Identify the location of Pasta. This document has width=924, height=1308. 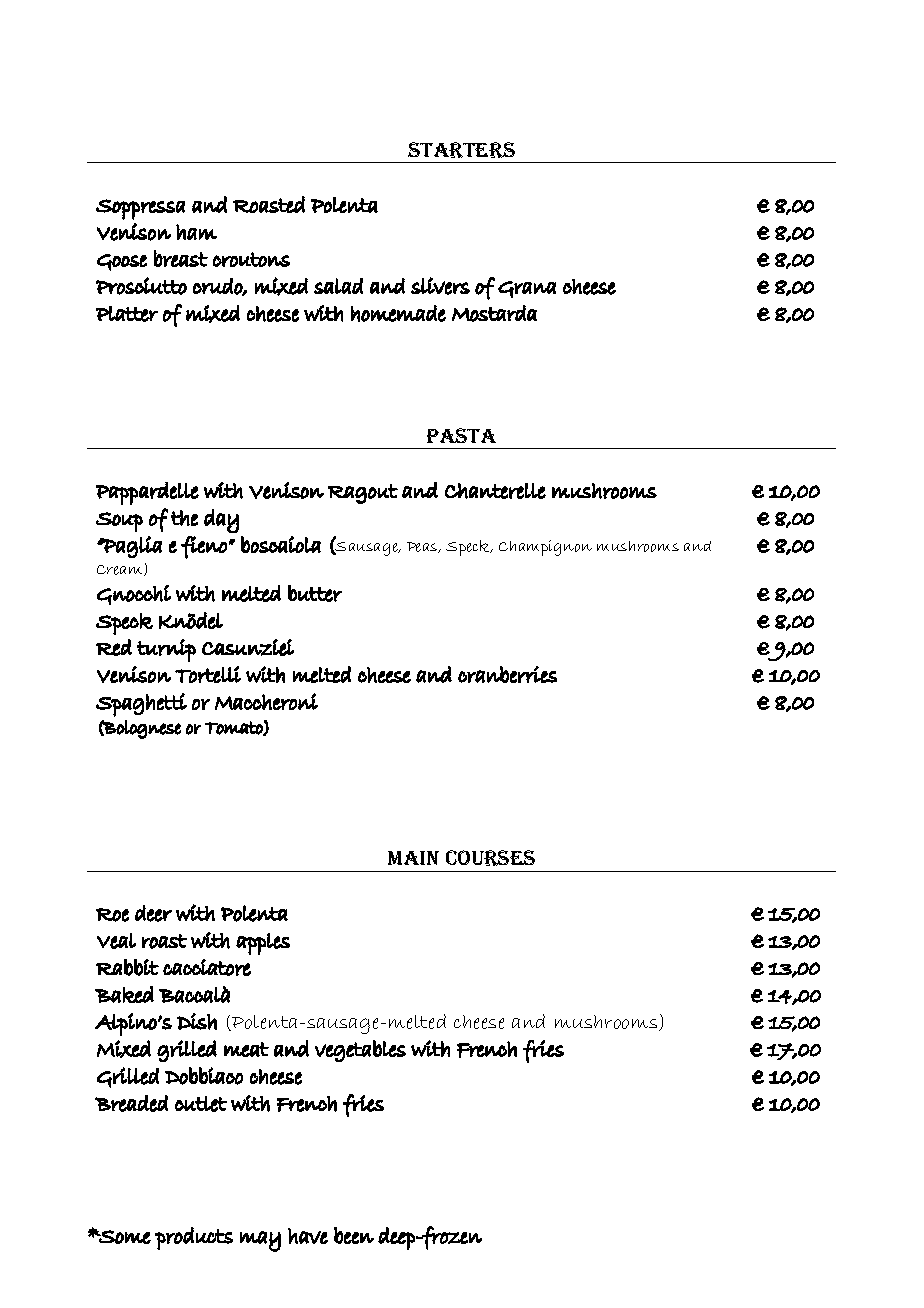
(461, 435).
